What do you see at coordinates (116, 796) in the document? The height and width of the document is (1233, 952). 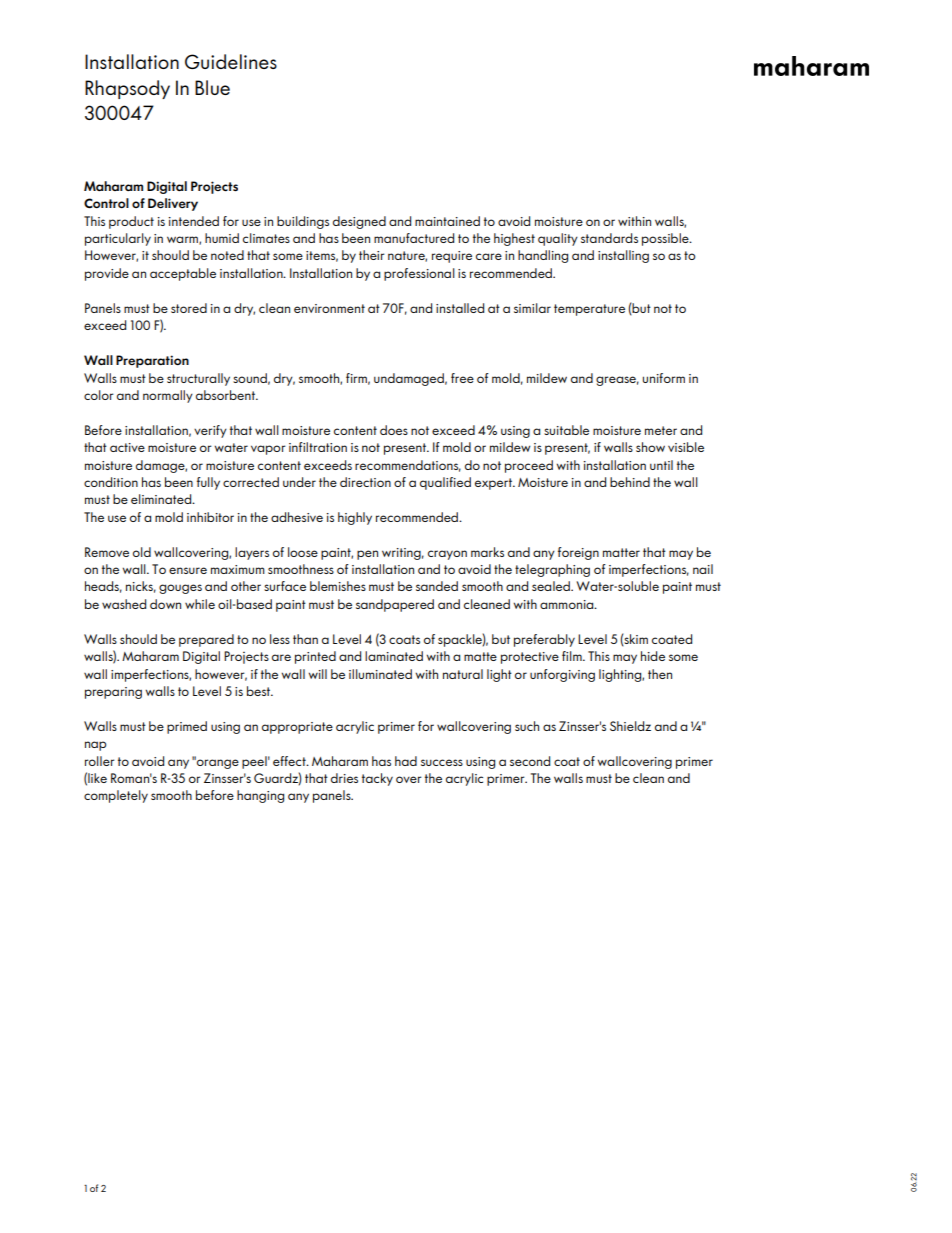 I see `completely` at bounding box center [116, 796].
